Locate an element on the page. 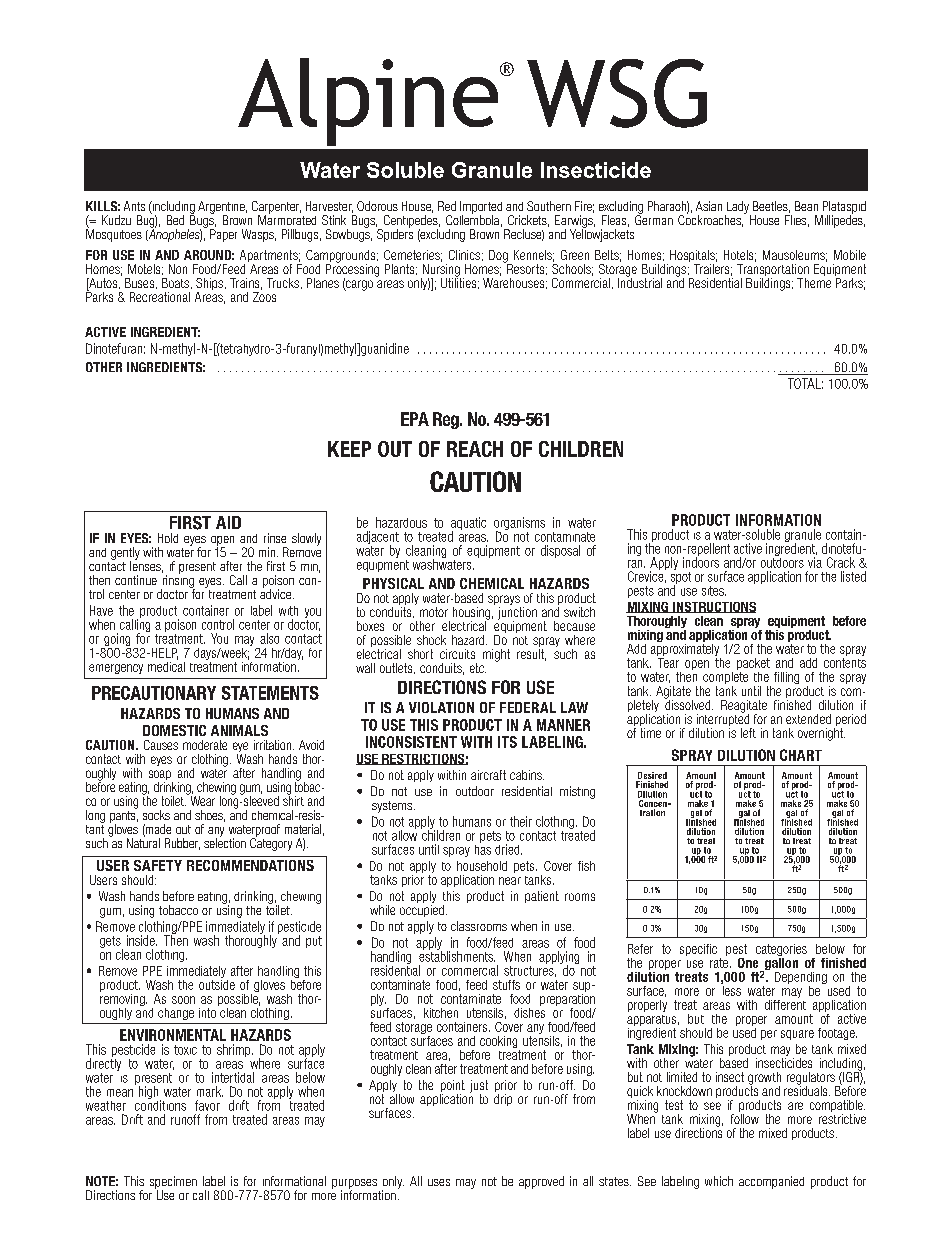 This document has width=952, height=1233. REACH is located at coordinates (475, 449).
